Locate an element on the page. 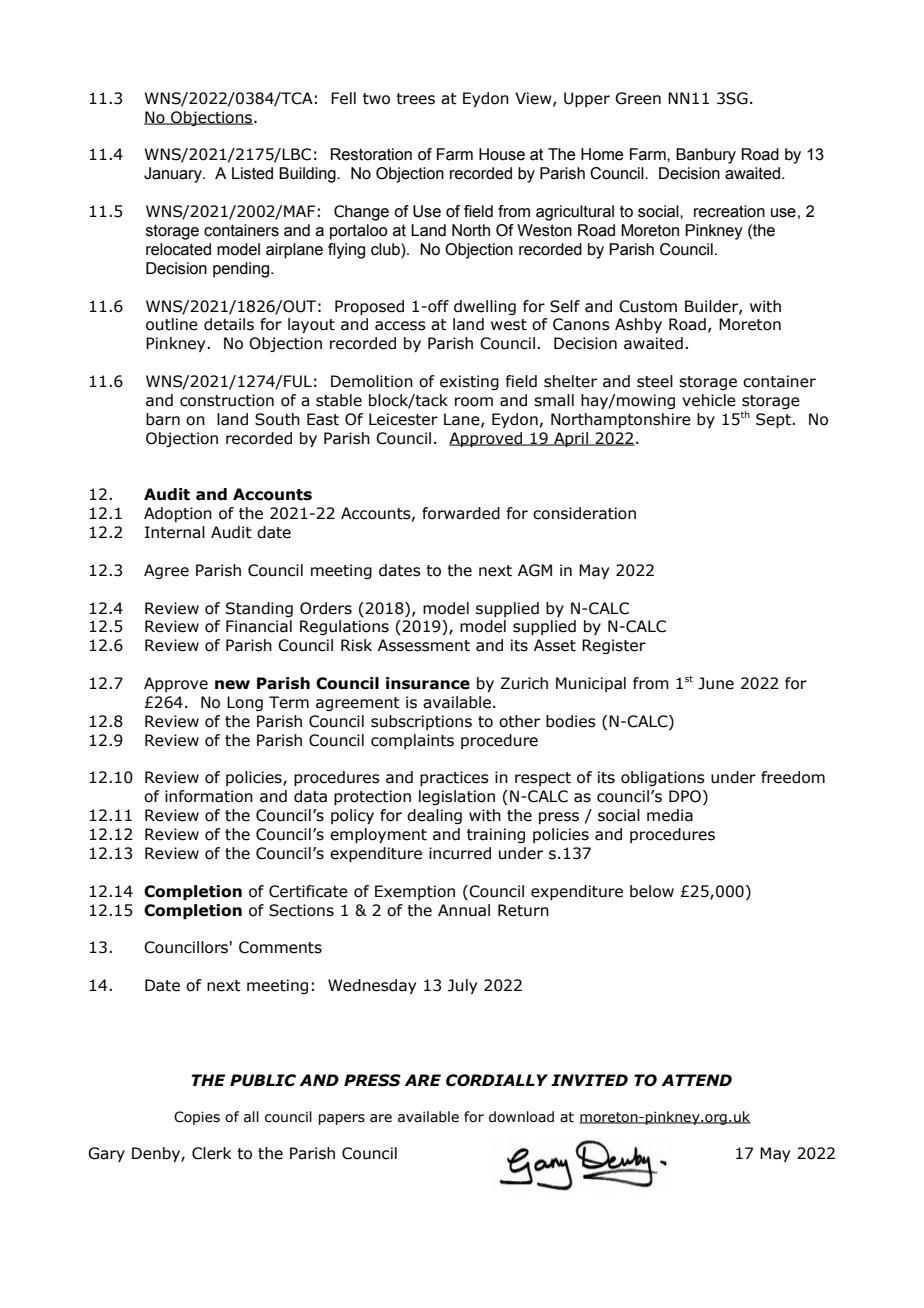  below is located at coordinates (652, 891).
